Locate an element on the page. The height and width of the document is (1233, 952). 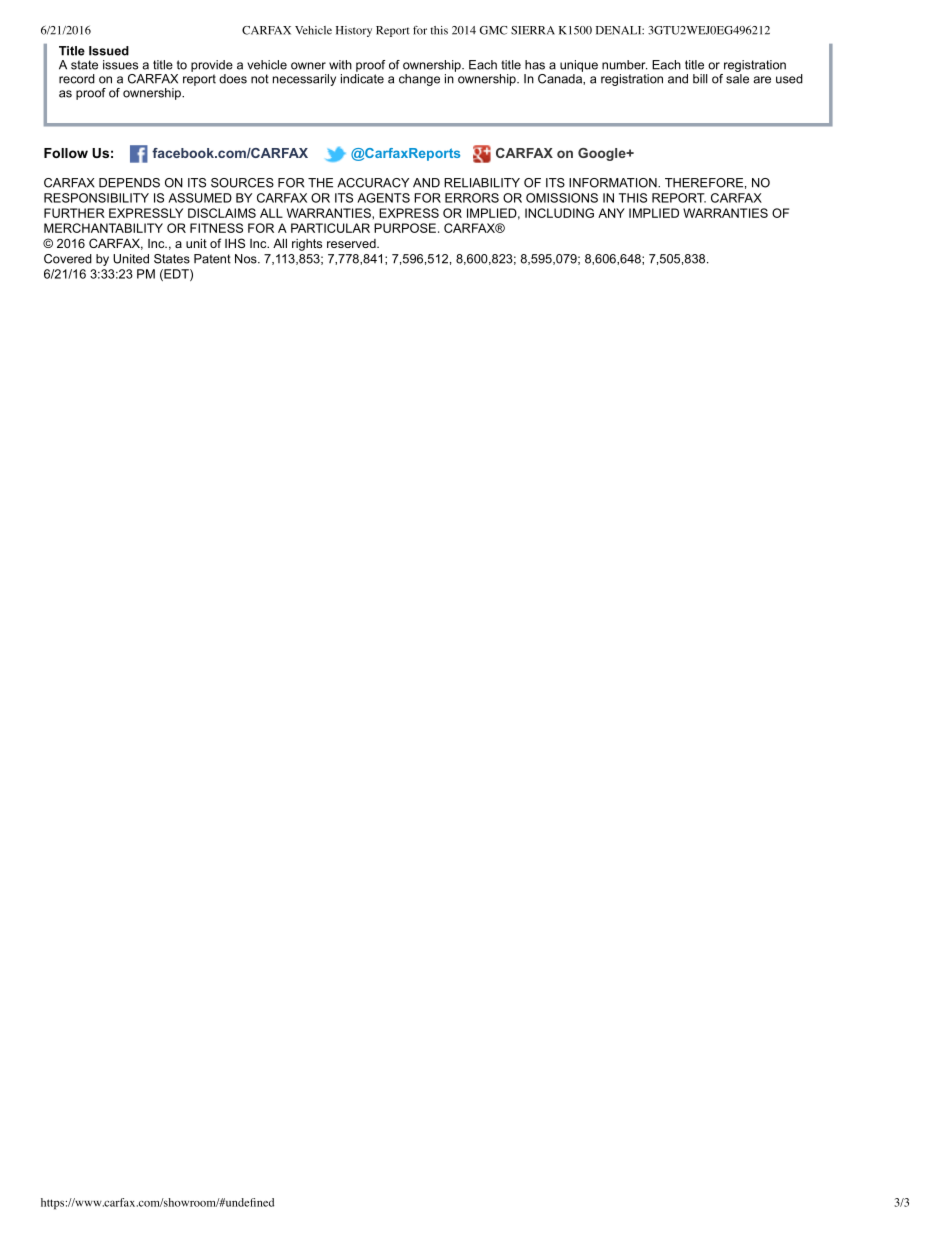
ANY is located at coordinates (611, 213).
